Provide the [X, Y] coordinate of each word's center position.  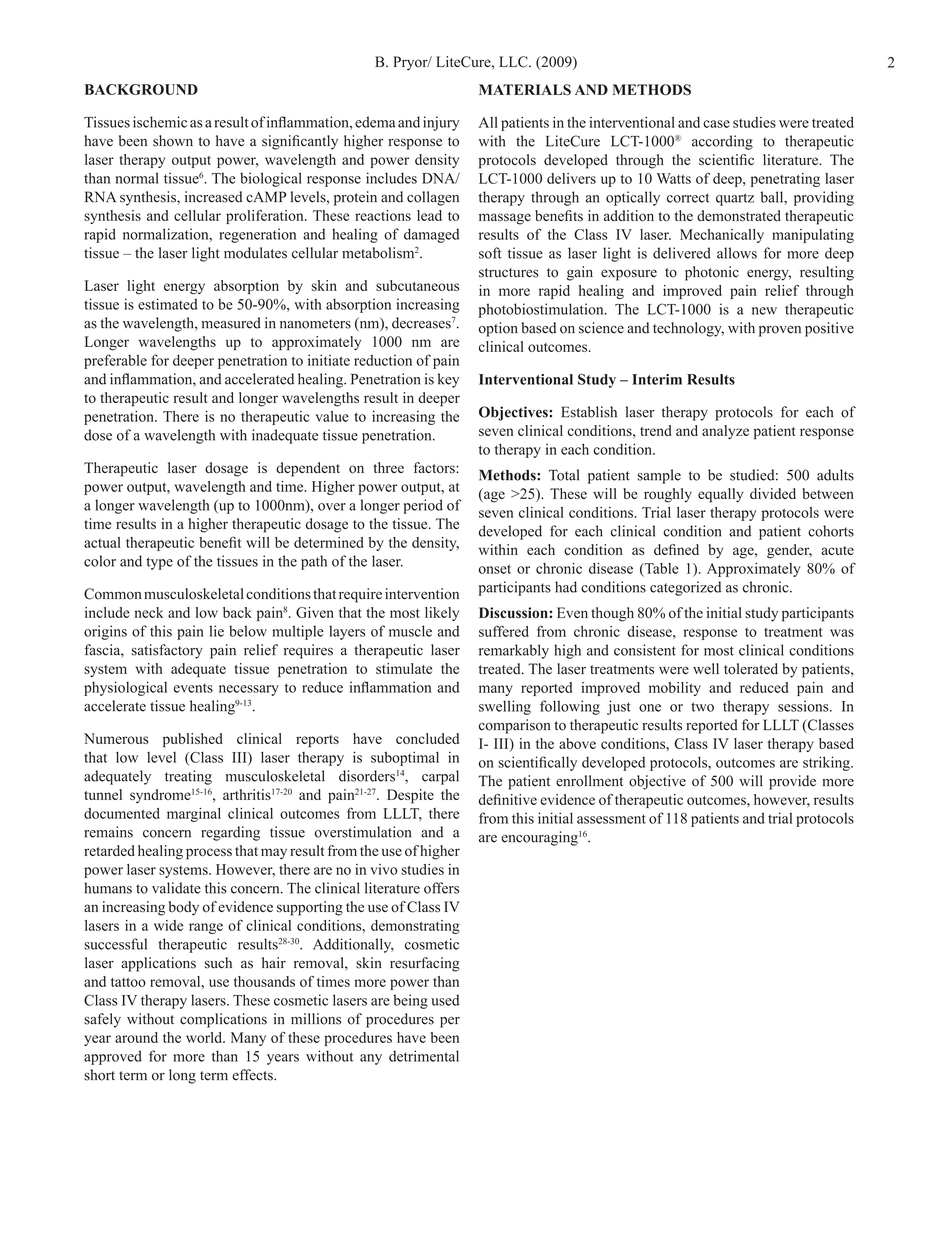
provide [792, 782]
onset [495, 569]
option [498, 329]
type [159, 563]
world [205, 1037]
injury [441, 123]
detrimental [424, 1056]
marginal [194, 815]
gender [789, 551]
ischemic [160, 122]
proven [780, 331]
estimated [167, 304]
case [716, 124]
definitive [508, 799]
